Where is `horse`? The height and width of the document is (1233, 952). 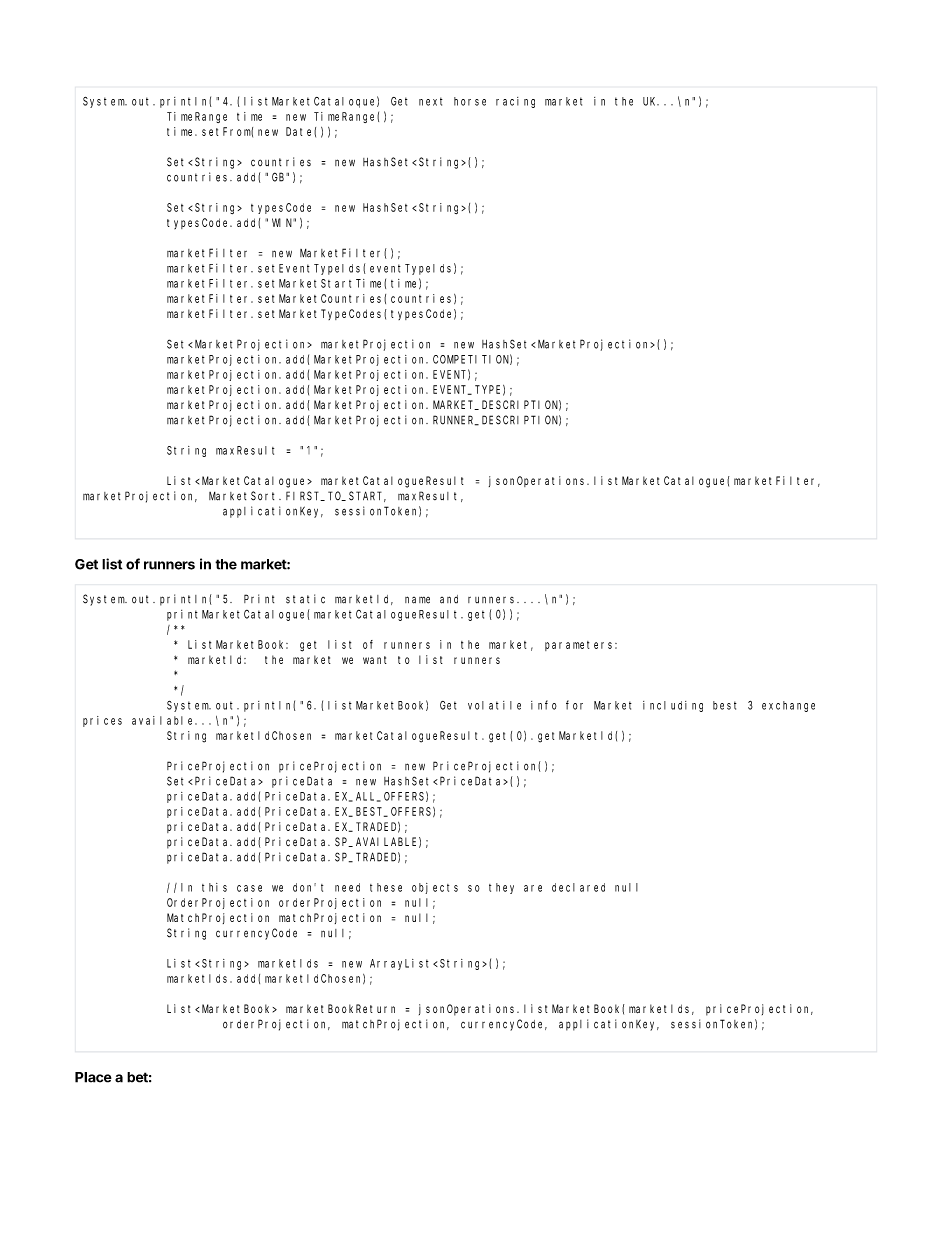
horse is located at coordinates (470, 101).
